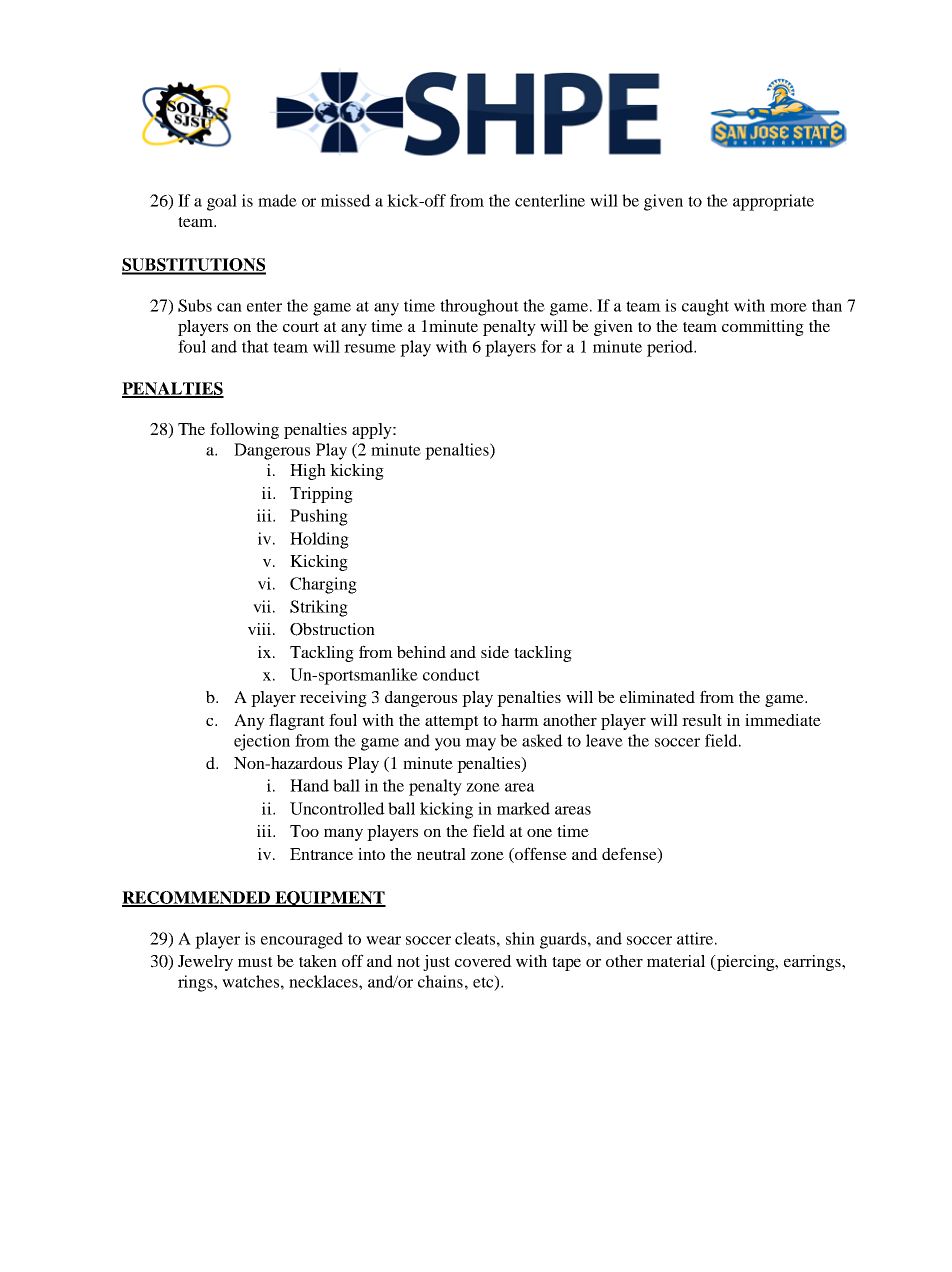 This page has width=952, height=1272. I want to click on High, so click(308, 472).
